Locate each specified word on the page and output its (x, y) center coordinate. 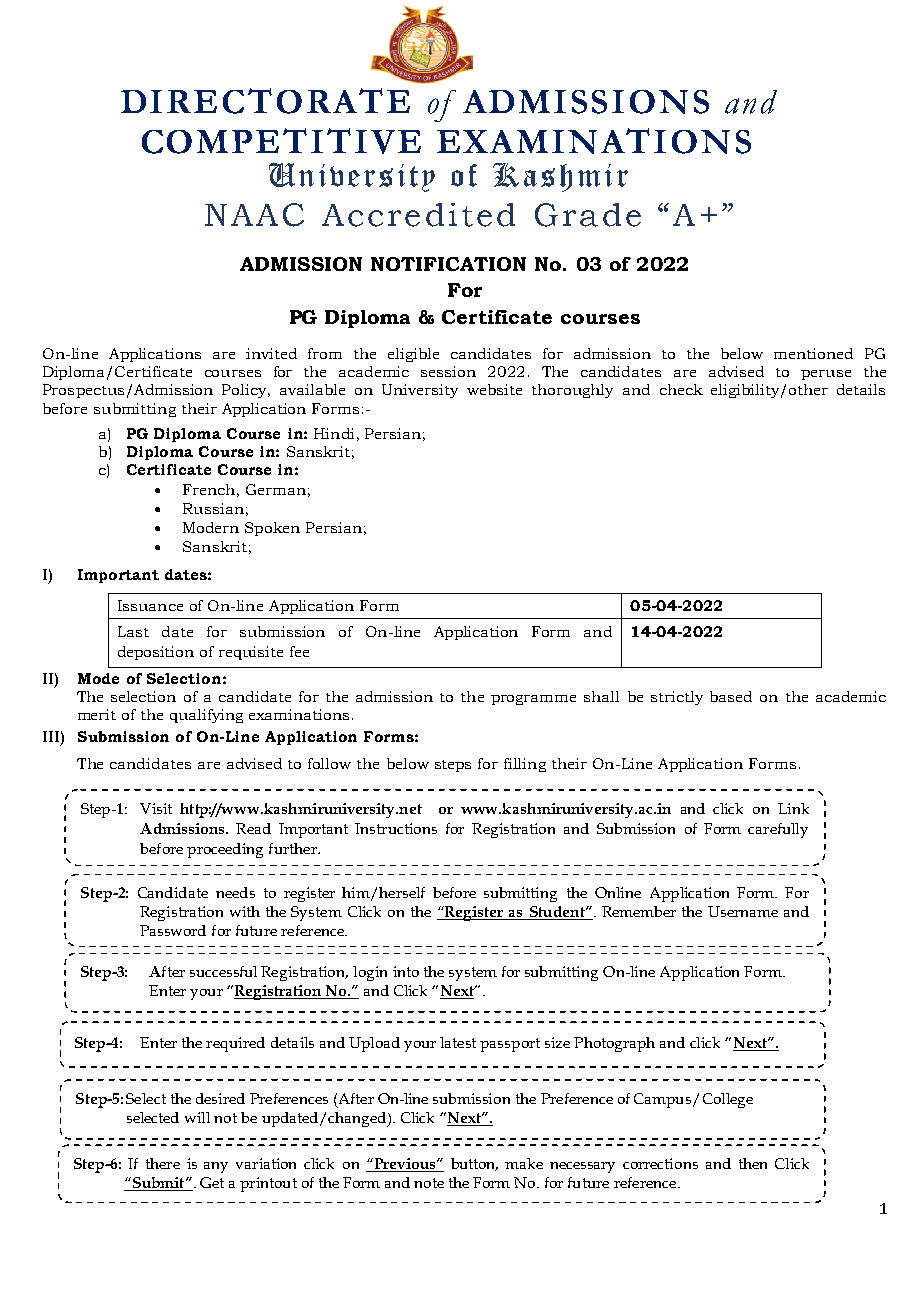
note (429, 1183)
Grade (588, 215)
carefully (778, 830)
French (209, 489)
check (681, 389)
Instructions (396, 828)
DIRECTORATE (265, 101)
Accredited (418, 215)
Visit (156, 808)
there (163, 1163)
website (494, 389)
